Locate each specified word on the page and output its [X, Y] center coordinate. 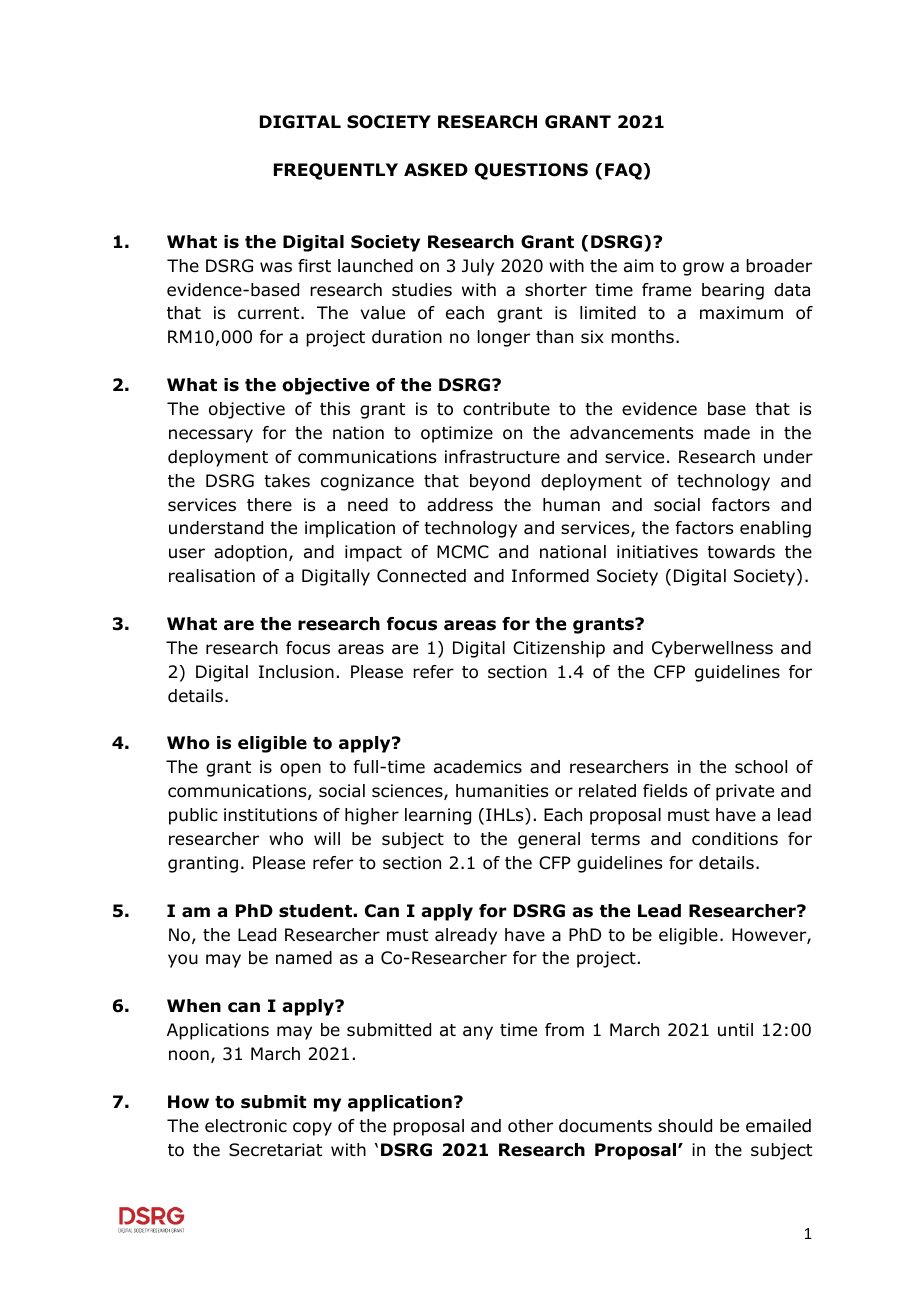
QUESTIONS [531, 171]
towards [741, 552]
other [530, 1126]
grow [703, 269]
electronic [246, 1126]
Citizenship [559, 649]
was [276, 267]
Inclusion [296, 672]
